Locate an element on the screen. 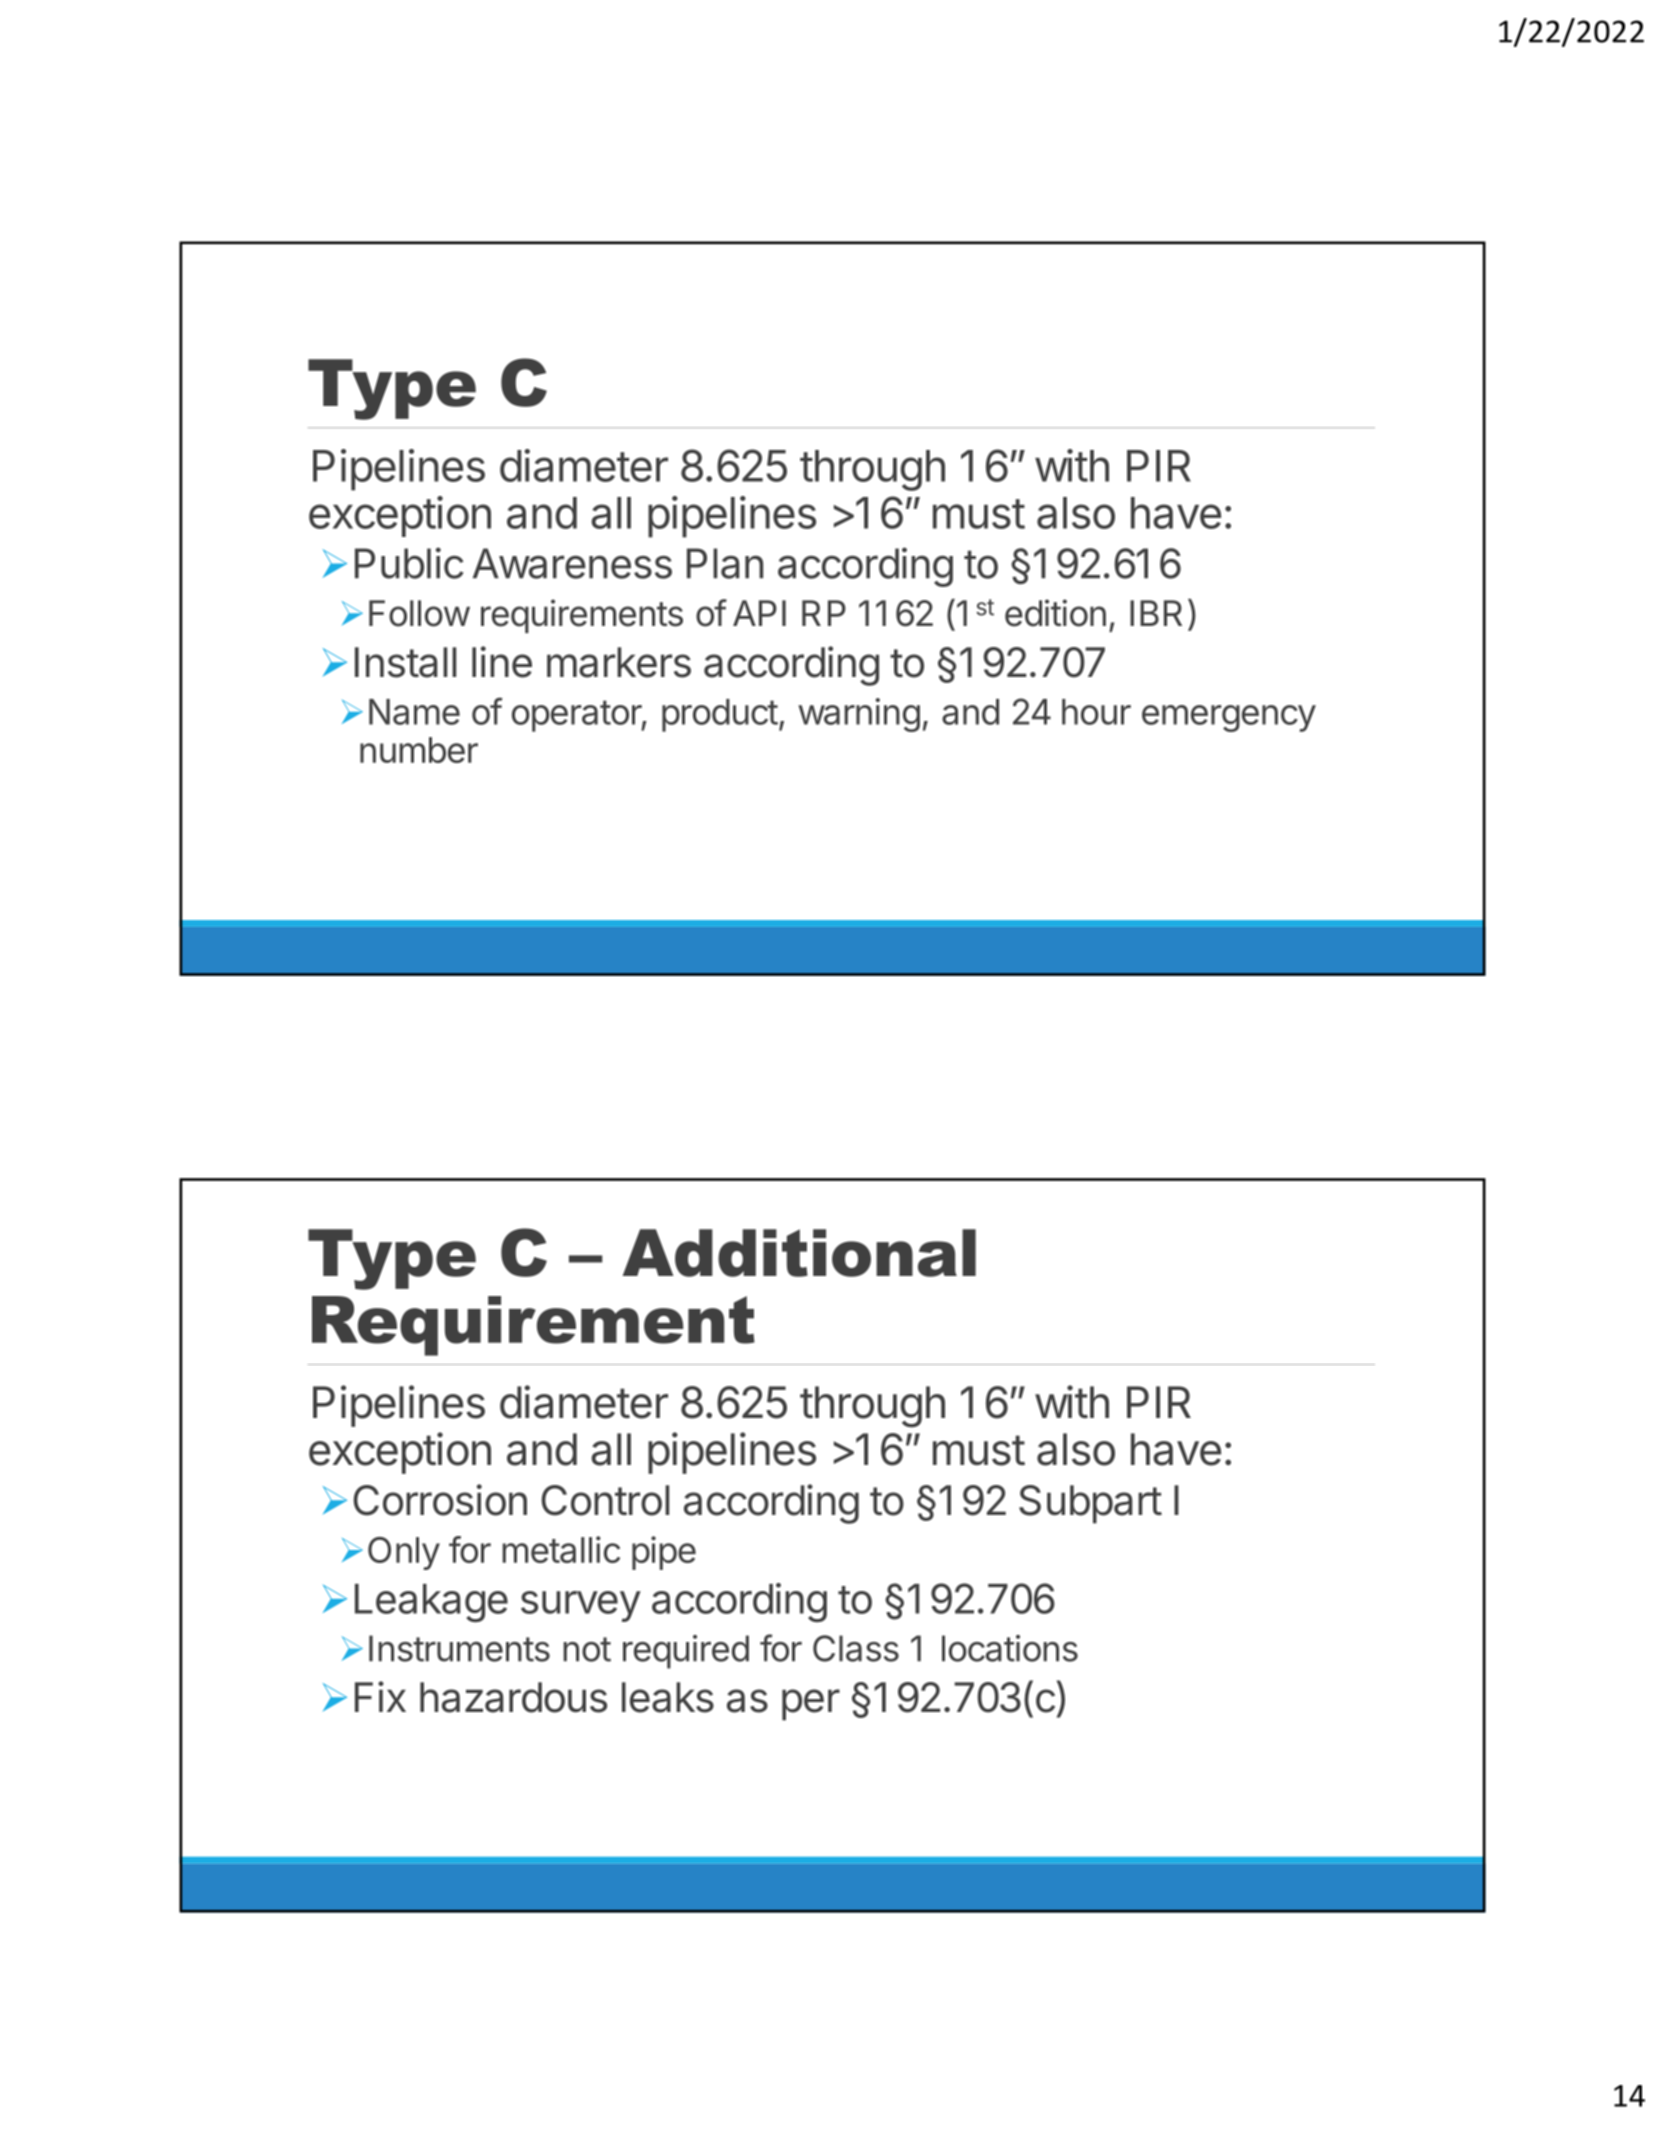 Image resolution: width=1665 pixels, height=2154 pixels. Additional is located at coordinates (799, 1253).
